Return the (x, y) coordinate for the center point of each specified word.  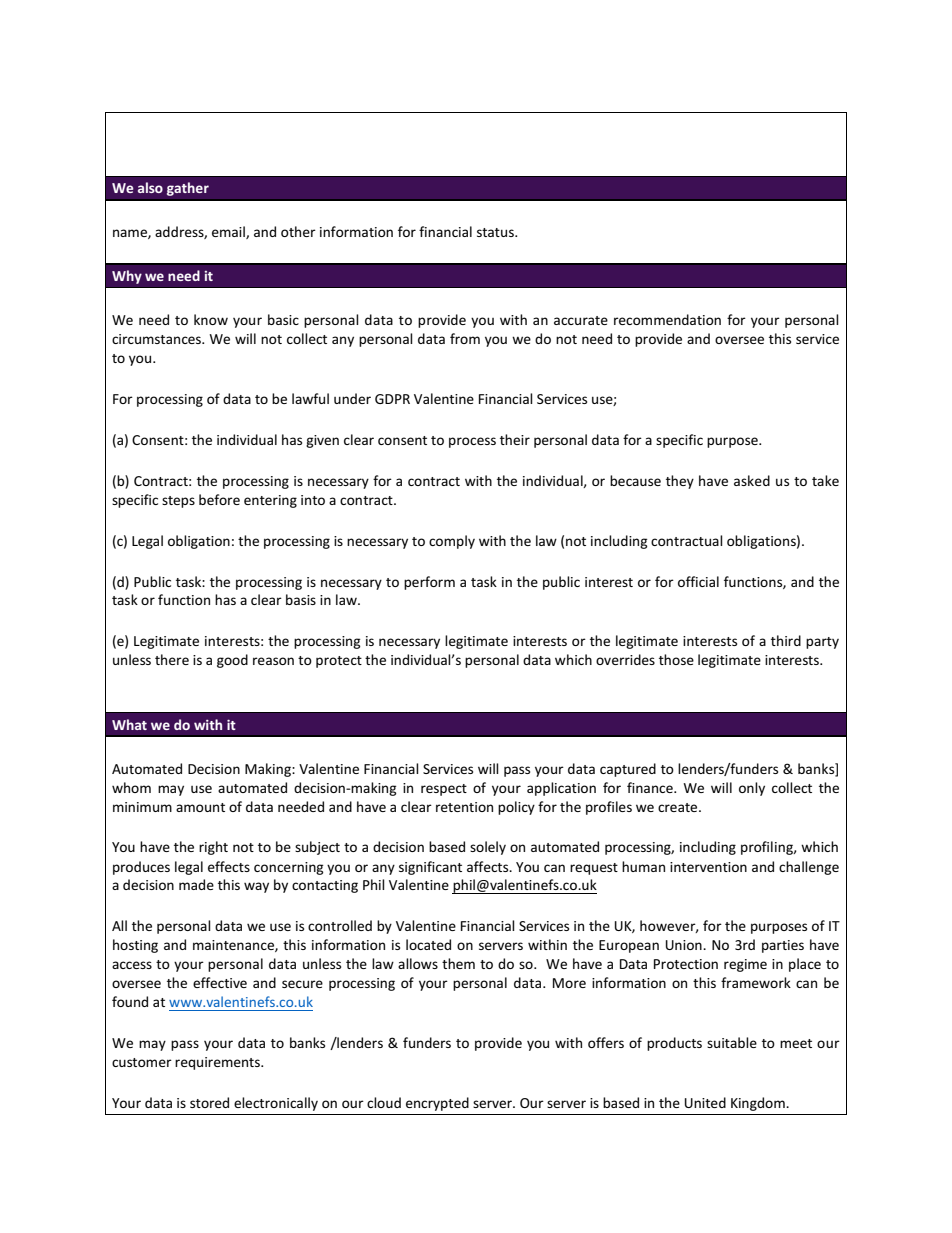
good (232, 661)
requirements (218, 1063)
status (496, 232)
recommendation (667, 319)
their (515, 439)
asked (752, 480)
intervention (708, 867)
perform (429, 583)
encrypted (437, 1104)
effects (229, 866)
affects (489, 866)
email (229, 232)
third (786, 640)
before (219, 499)
